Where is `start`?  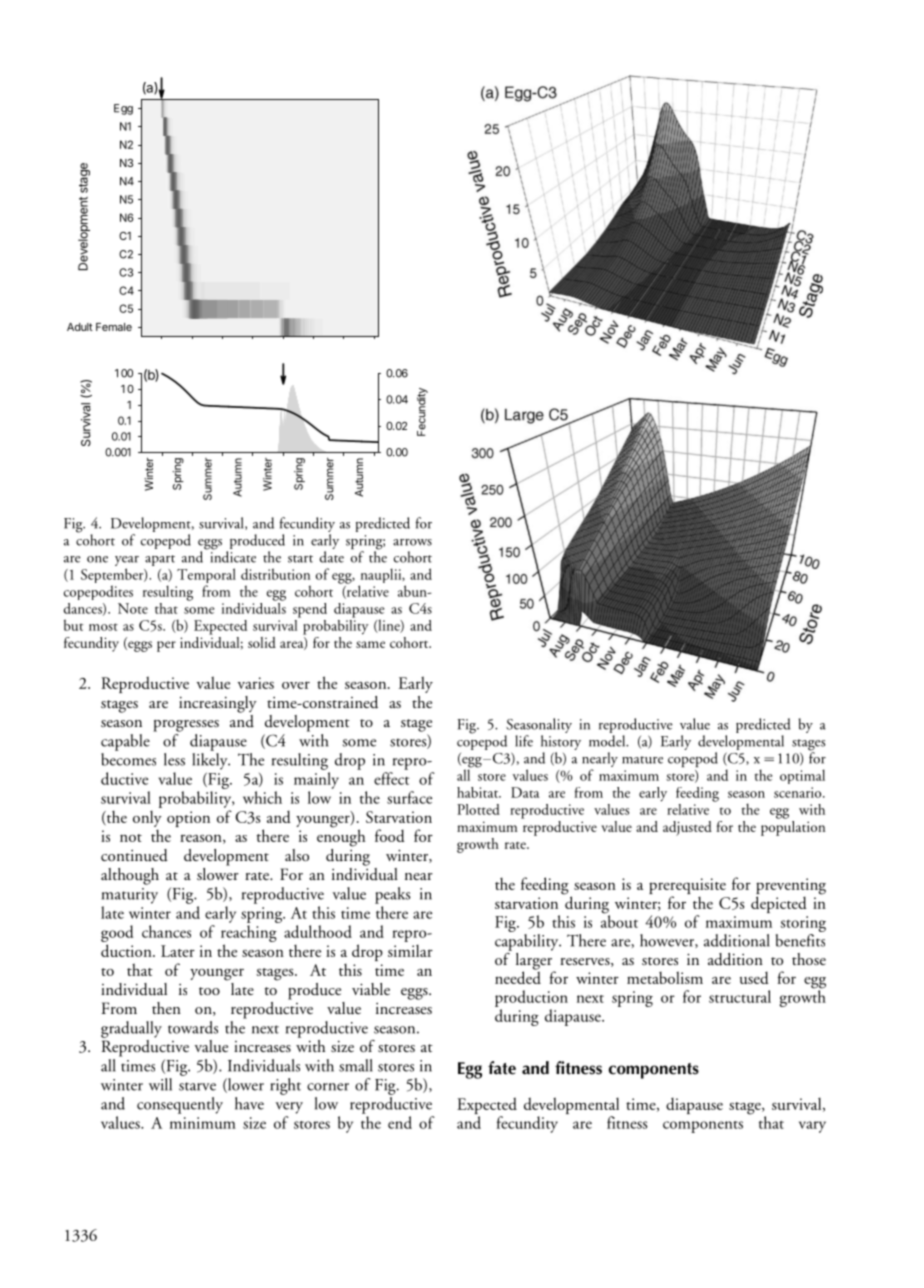 start is located at coordinates (300, 559).
